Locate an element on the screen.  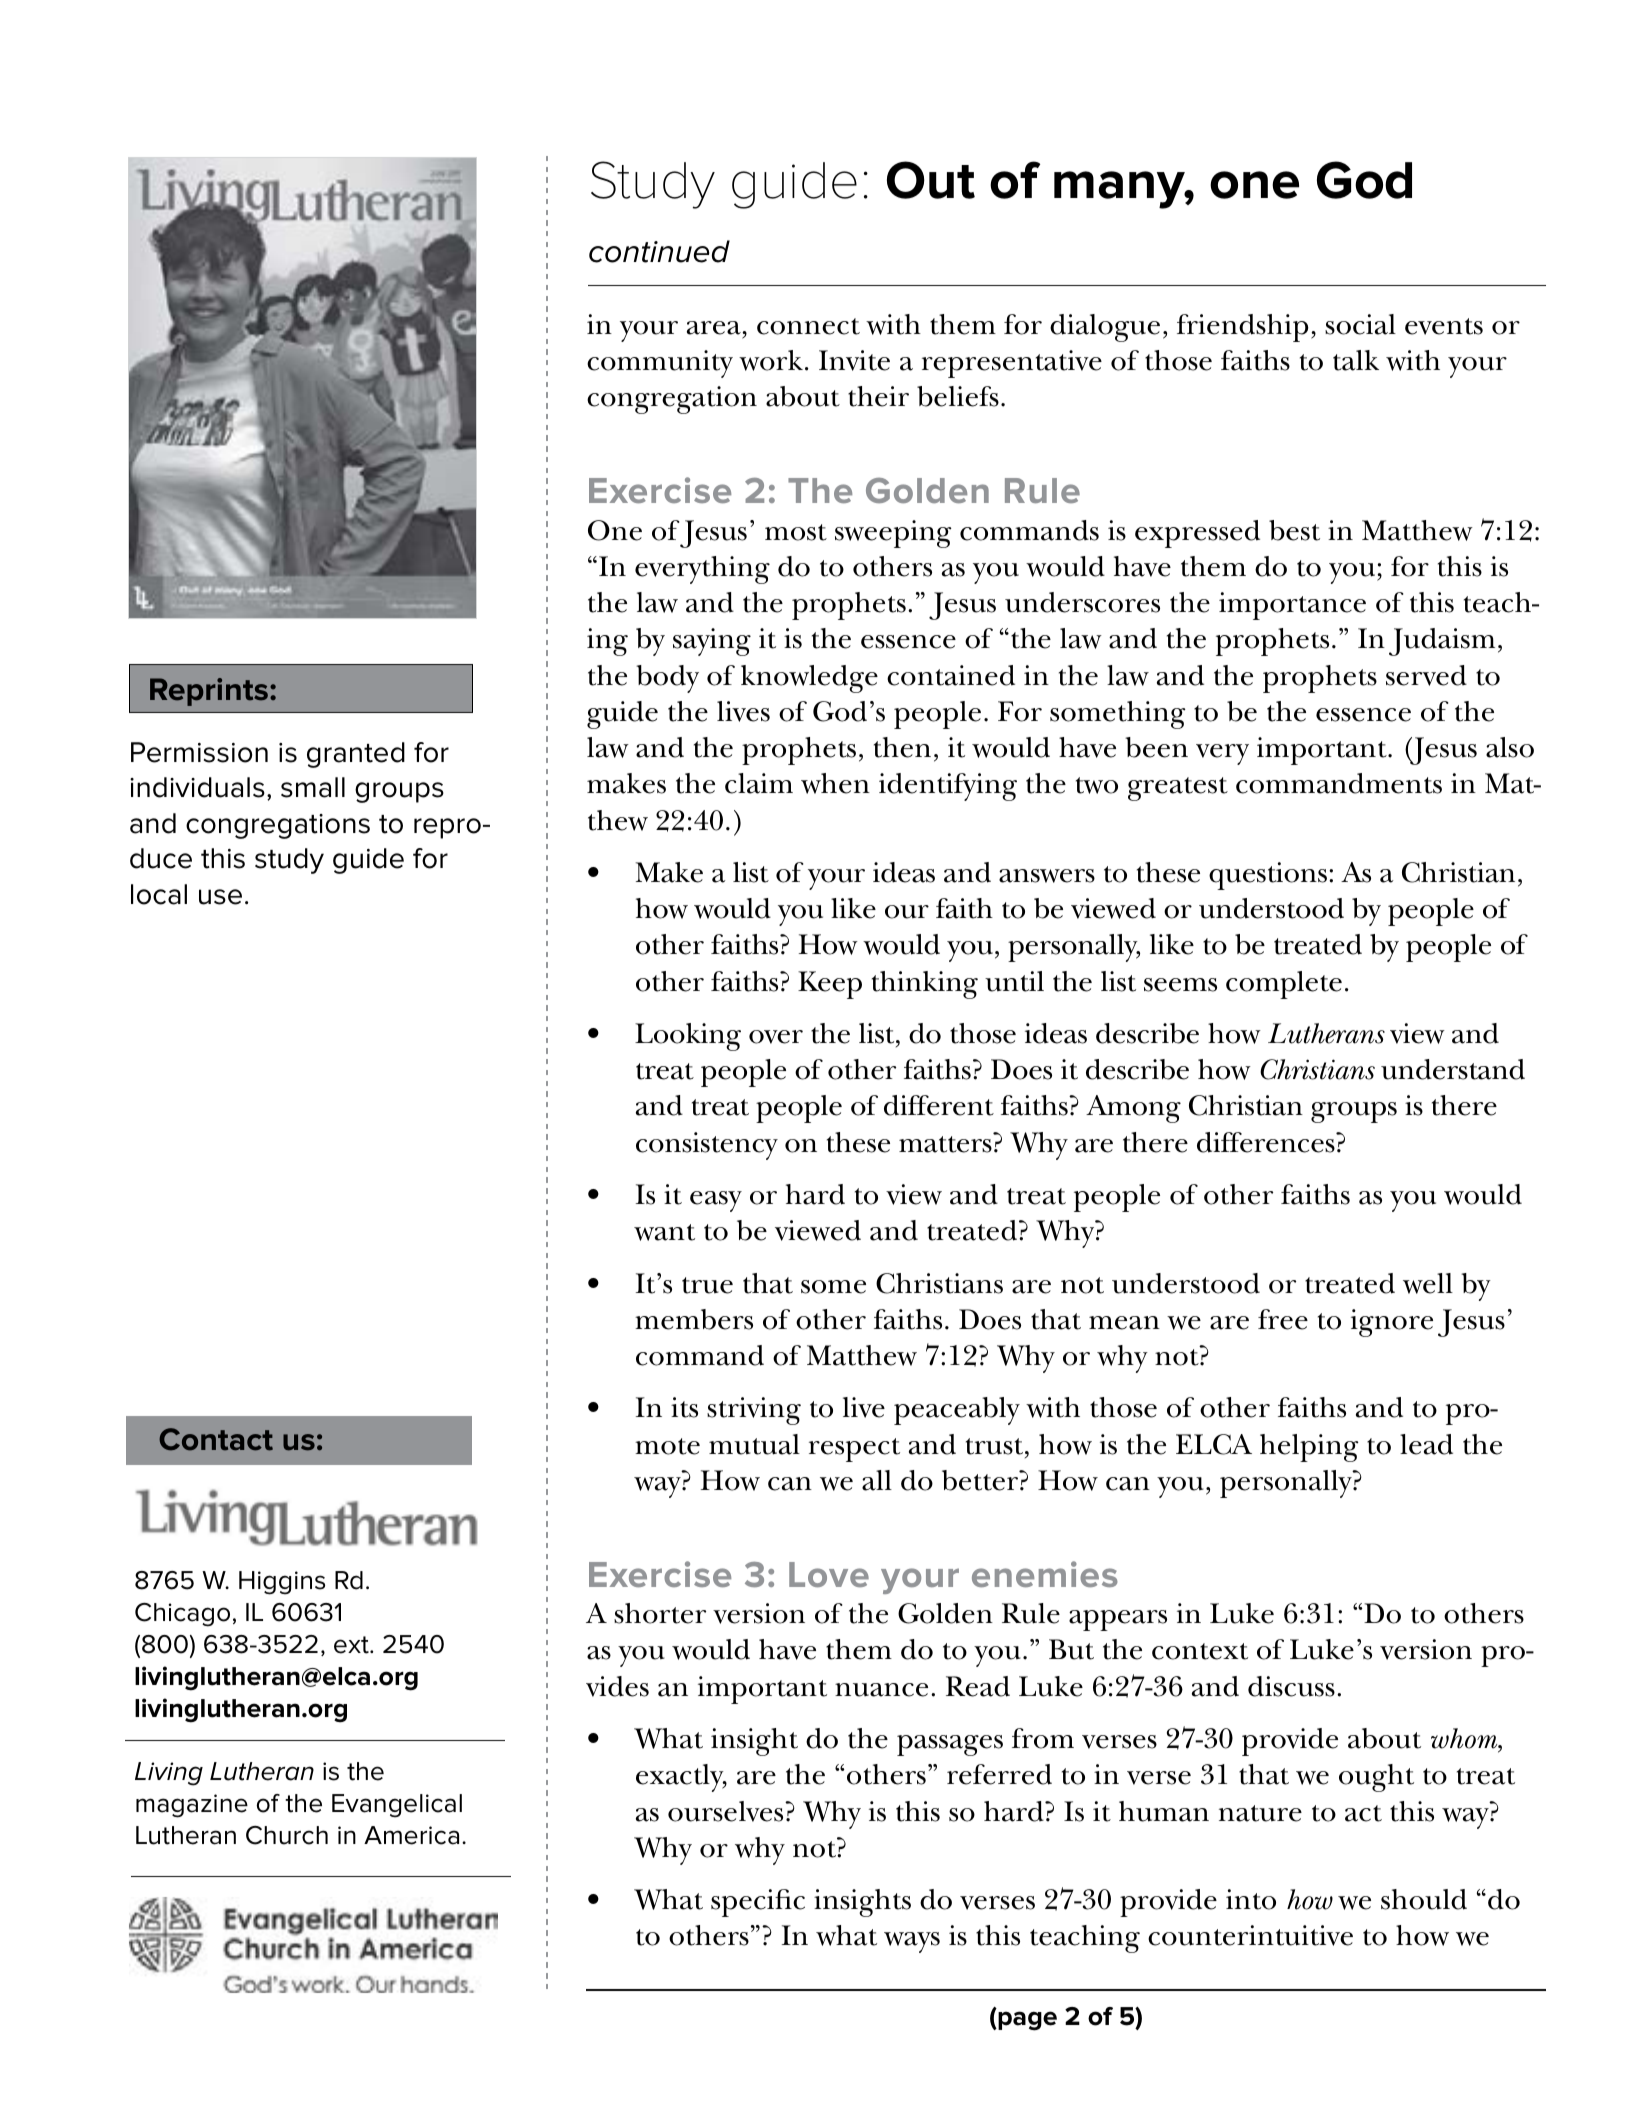
social is located at coordinates (1360, 324).
